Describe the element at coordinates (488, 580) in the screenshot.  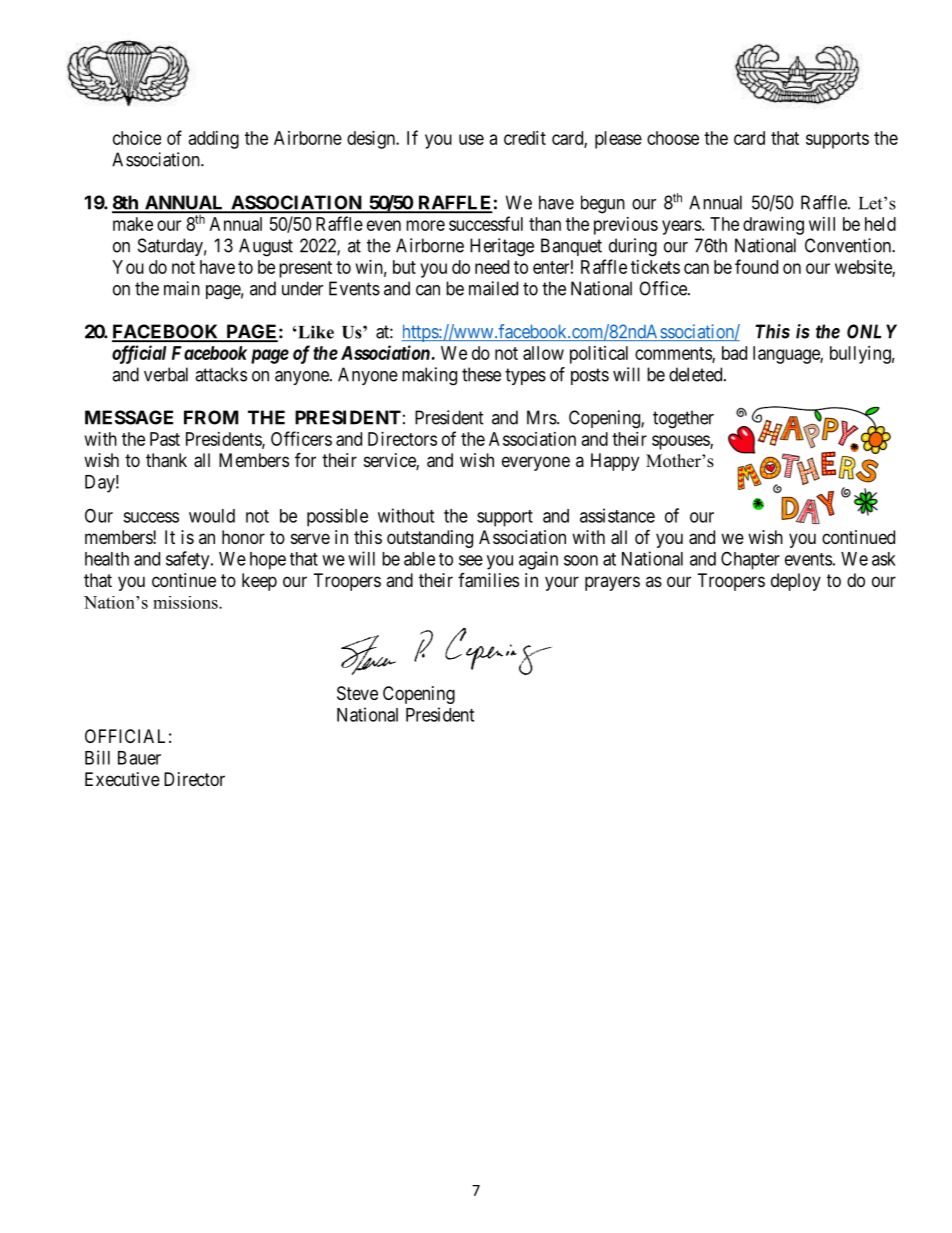
I see `families` at that location.
